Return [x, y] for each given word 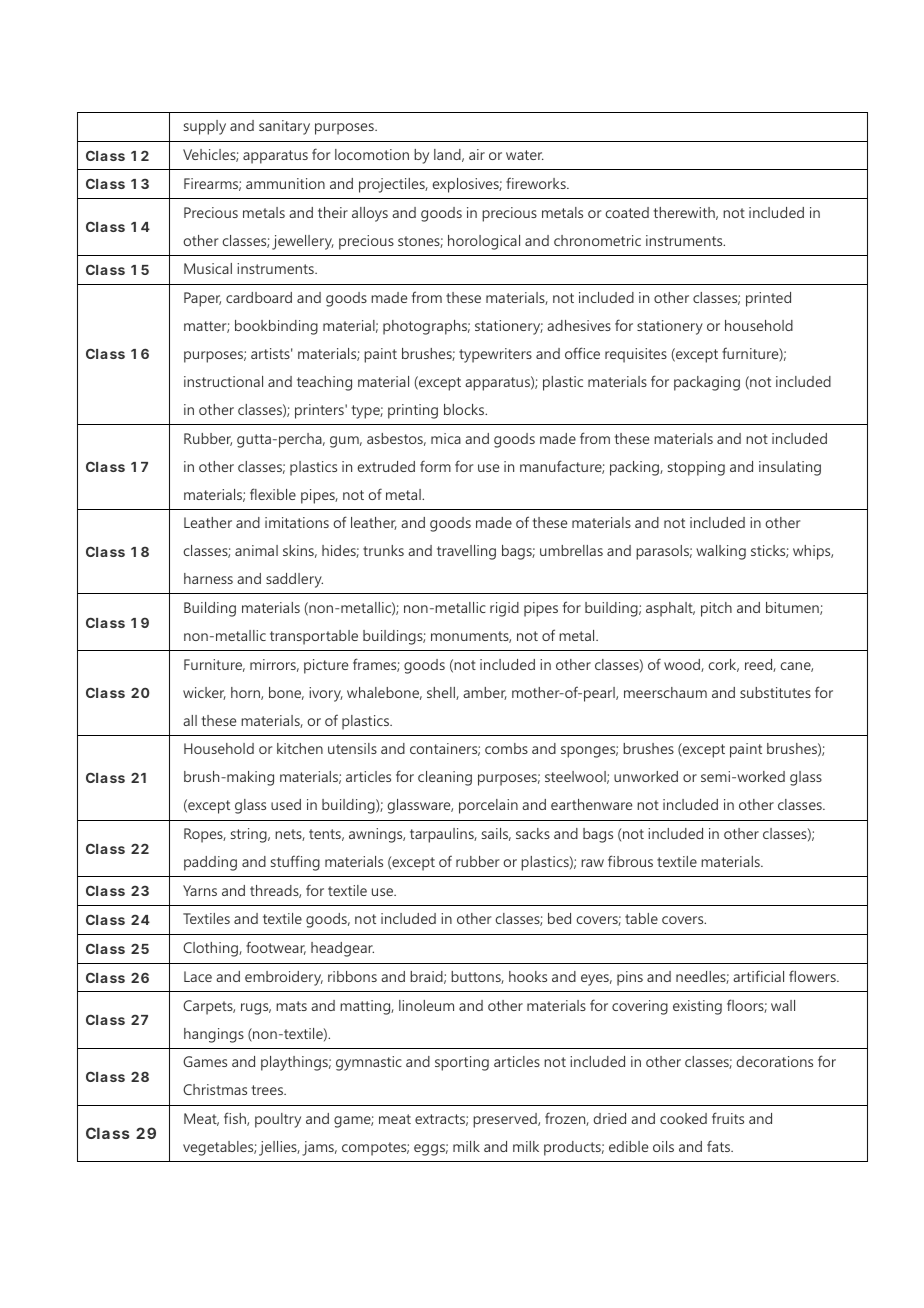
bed [559, 918]
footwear [276, 948]
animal [256, 550]
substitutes [775, 692]
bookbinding [276, 327]
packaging [707, 383]
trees [268, 1090]
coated [627, 212]
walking [721, 552]
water [525, 155]
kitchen [300, 748]
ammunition [285, 183]
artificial [758, 976]
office [582, 353]
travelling [466, 552]
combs [506, 748]
